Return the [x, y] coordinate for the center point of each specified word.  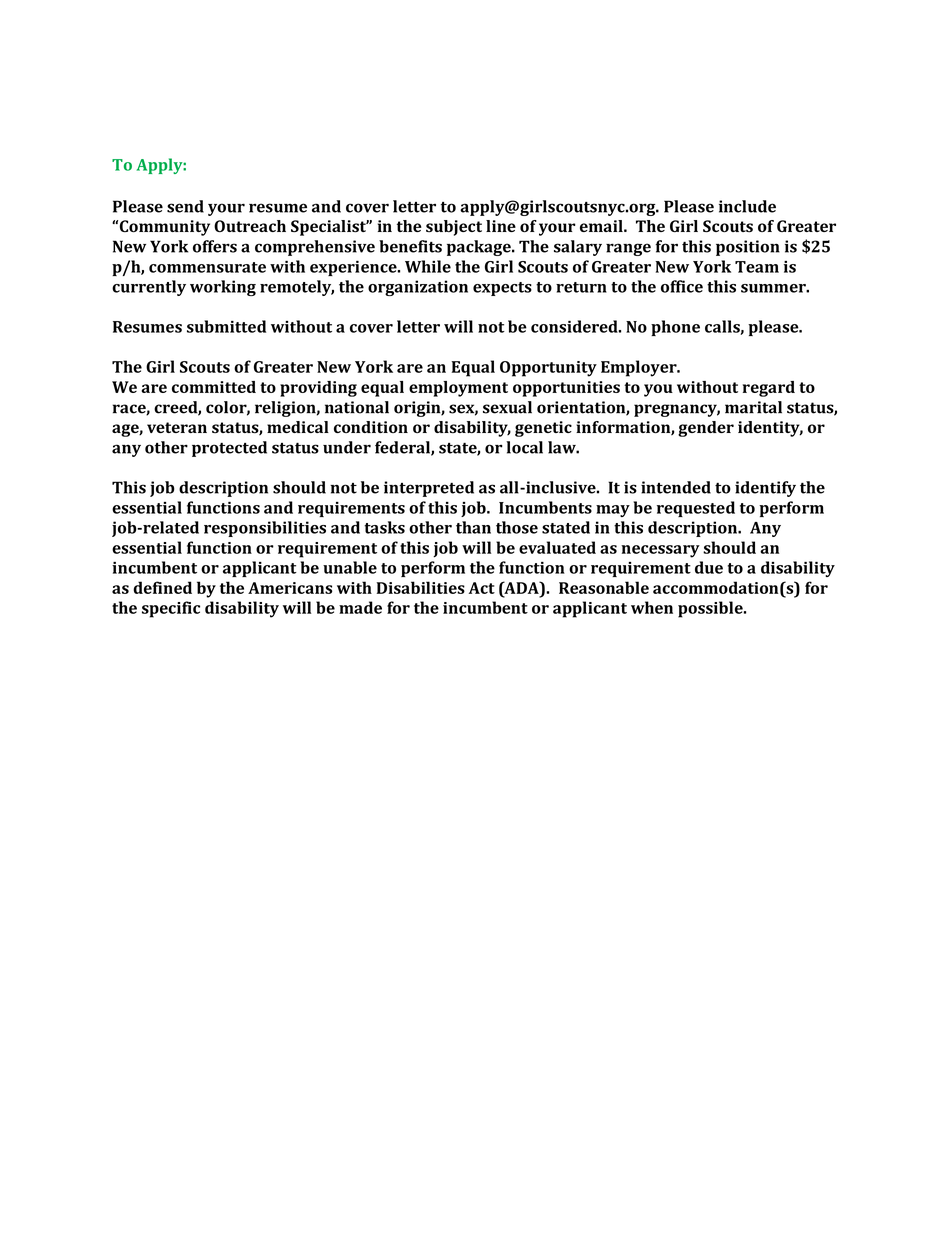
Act [482, 588]
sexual [507, 407]
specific [171, 609]
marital [753, 407]
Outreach [250, 226]
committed [214, 387]
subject [454, 228]
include [747, 206]
